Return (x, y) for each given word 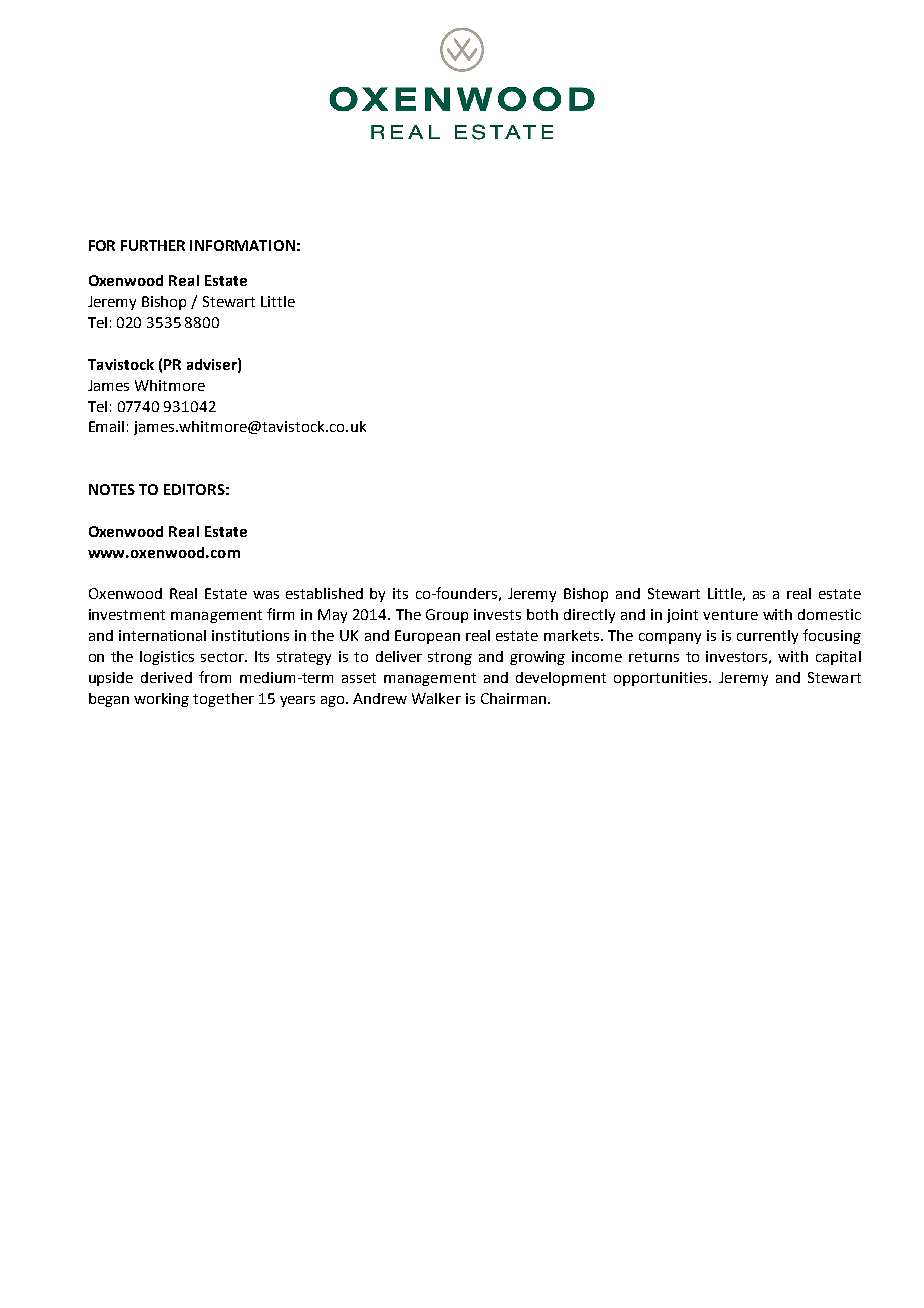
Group (447, 616)
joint (682, 616)
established (324, 593)
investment (127, 614)
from (215, 677)
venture (730, 615)
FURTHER (153, 245)
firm (280, 614)
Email (106, 426)
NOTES (112, 489)
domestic (829, 614)
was (266, 595)
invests (497, 614)
